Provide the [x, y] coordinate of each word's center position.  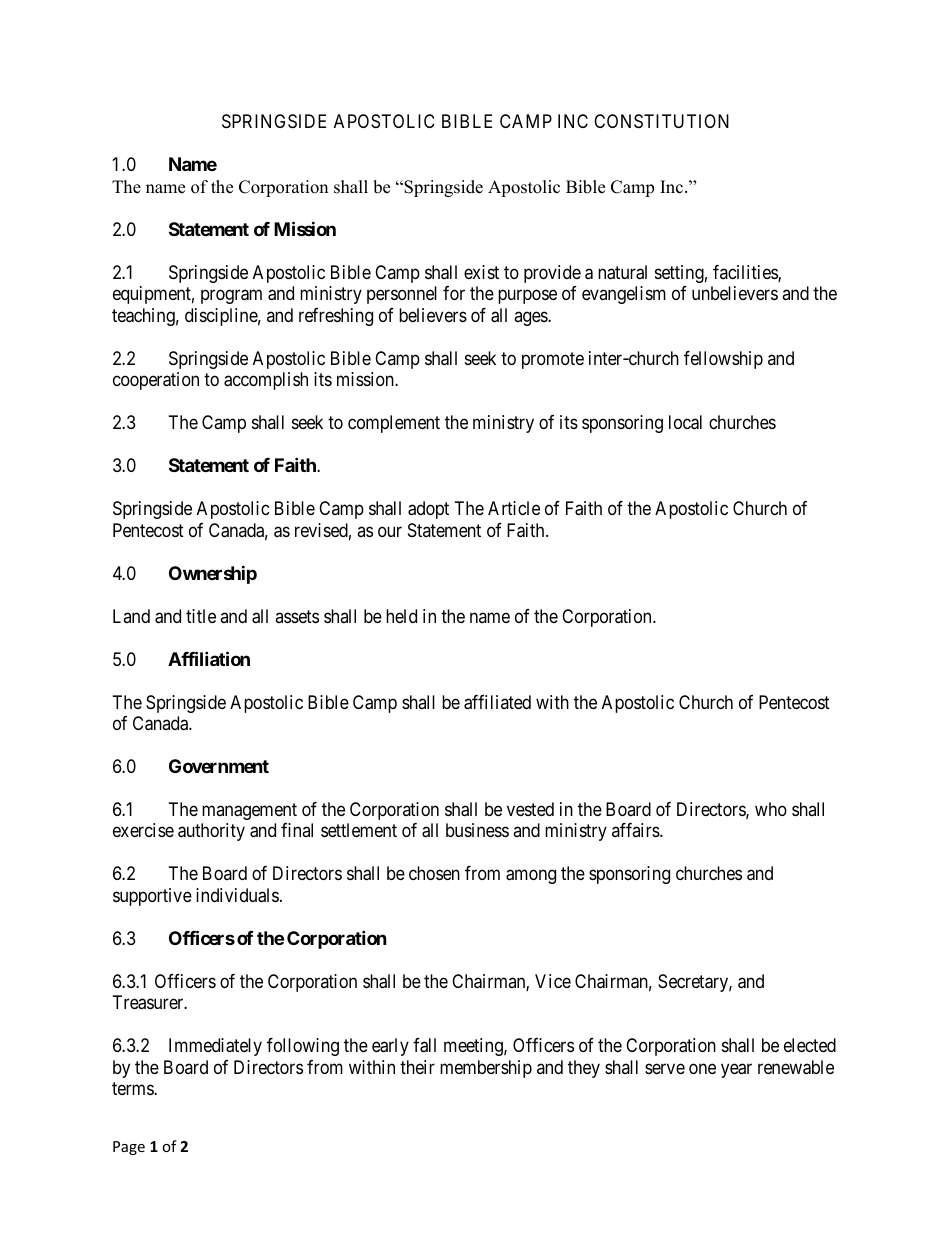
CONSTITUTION [661, 121]
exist [481, 272]
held [401, 616]
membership [486, 1069]
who [771, 809]
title [201, 616]
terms [133, 1089]
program [231, 297]
